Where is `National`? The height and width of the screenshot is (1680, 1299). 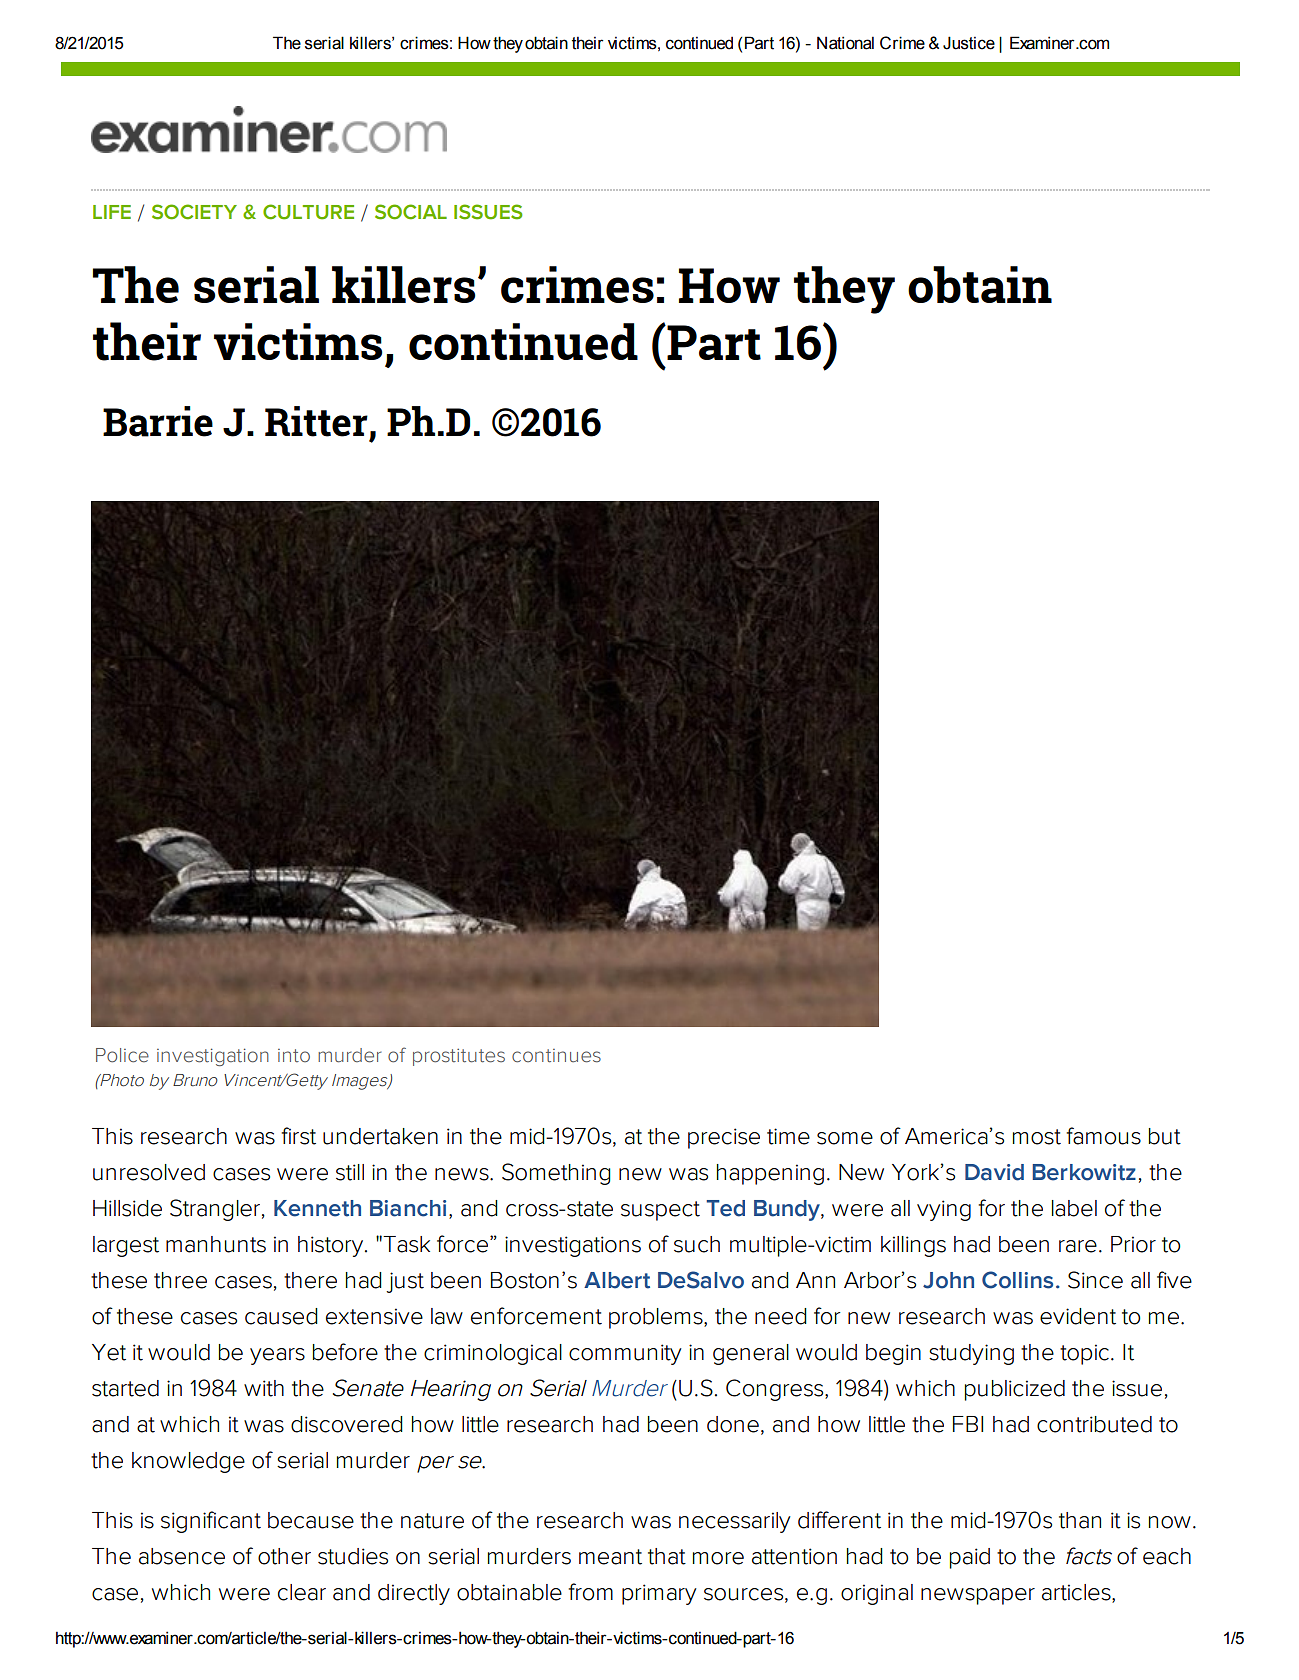
National is located at coordinates (845, 43).
